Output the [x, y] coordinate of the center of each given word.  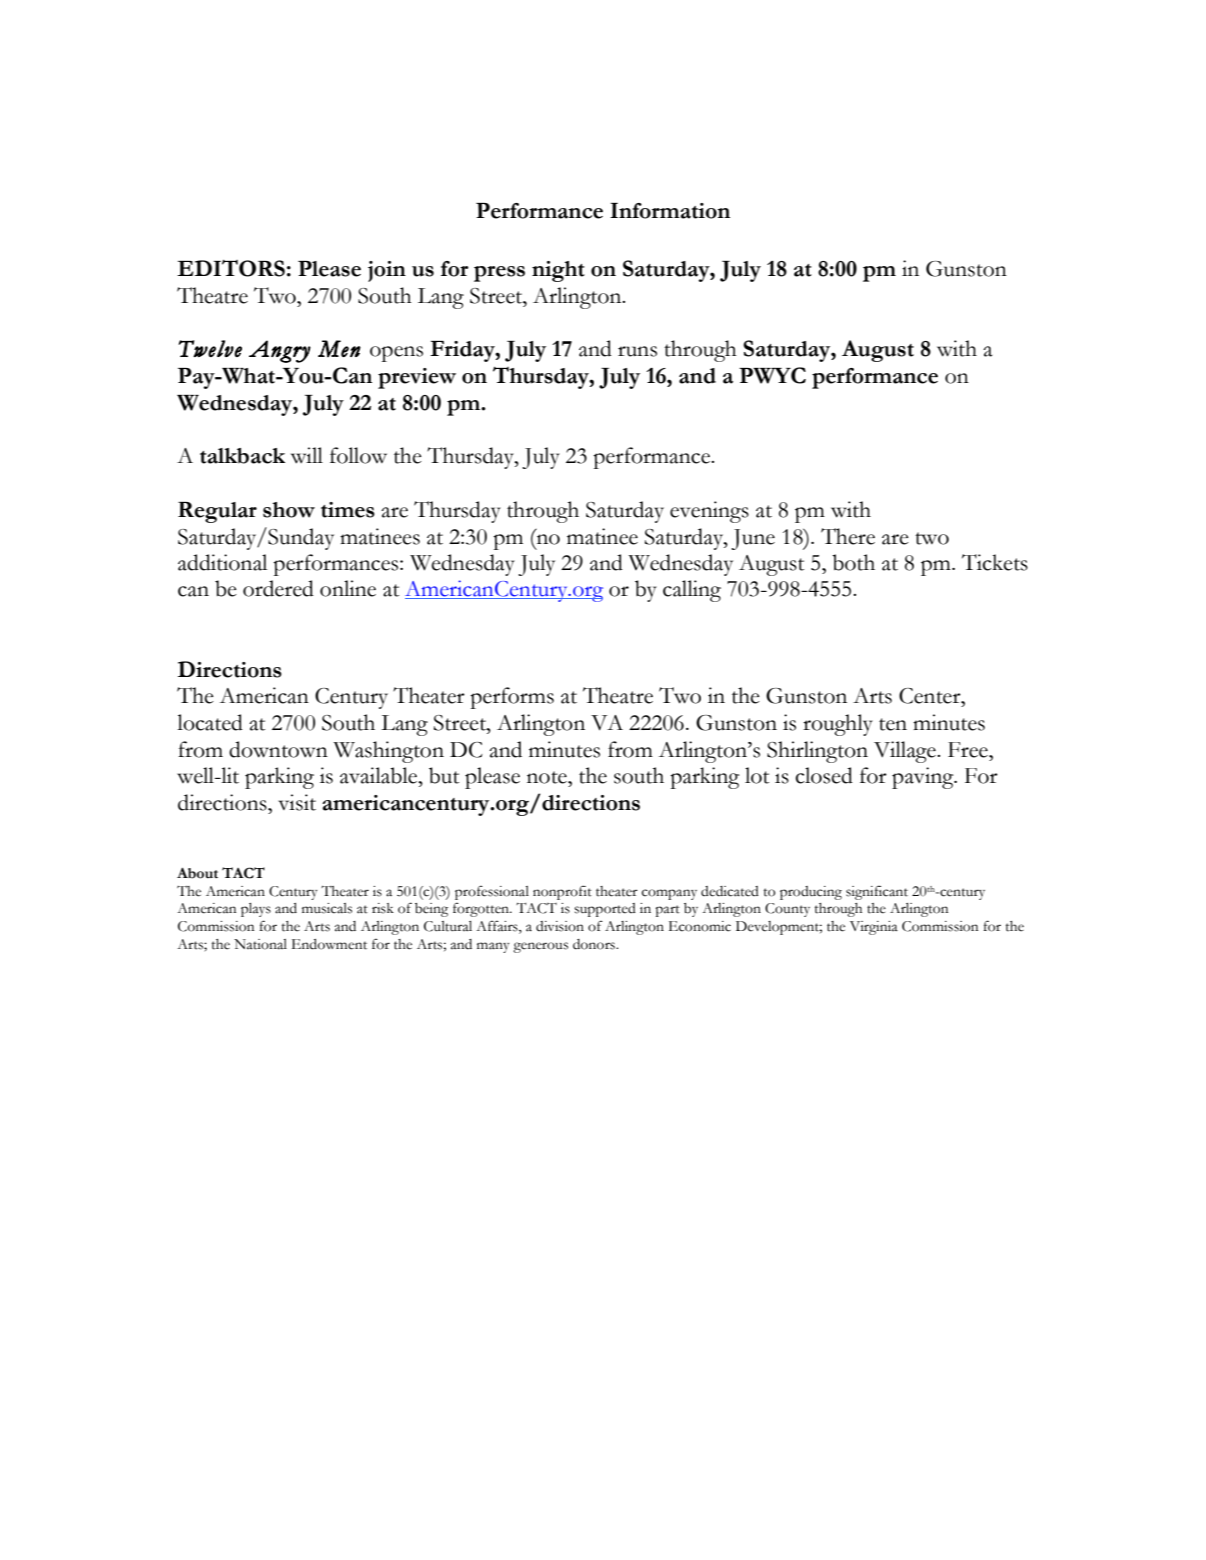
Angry [280, 351]
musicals [327, 908]
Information [670, 211]
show [289, 510]
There [848, 536]
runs [637, 351]
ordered [278, 588]
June [753, 539]
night [558, 271]
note [548, 777]
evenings [709, 512]
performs [512, 698]
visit [297, 802]
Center [931, 696]
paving [924, 778]
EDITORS [231, 268]
